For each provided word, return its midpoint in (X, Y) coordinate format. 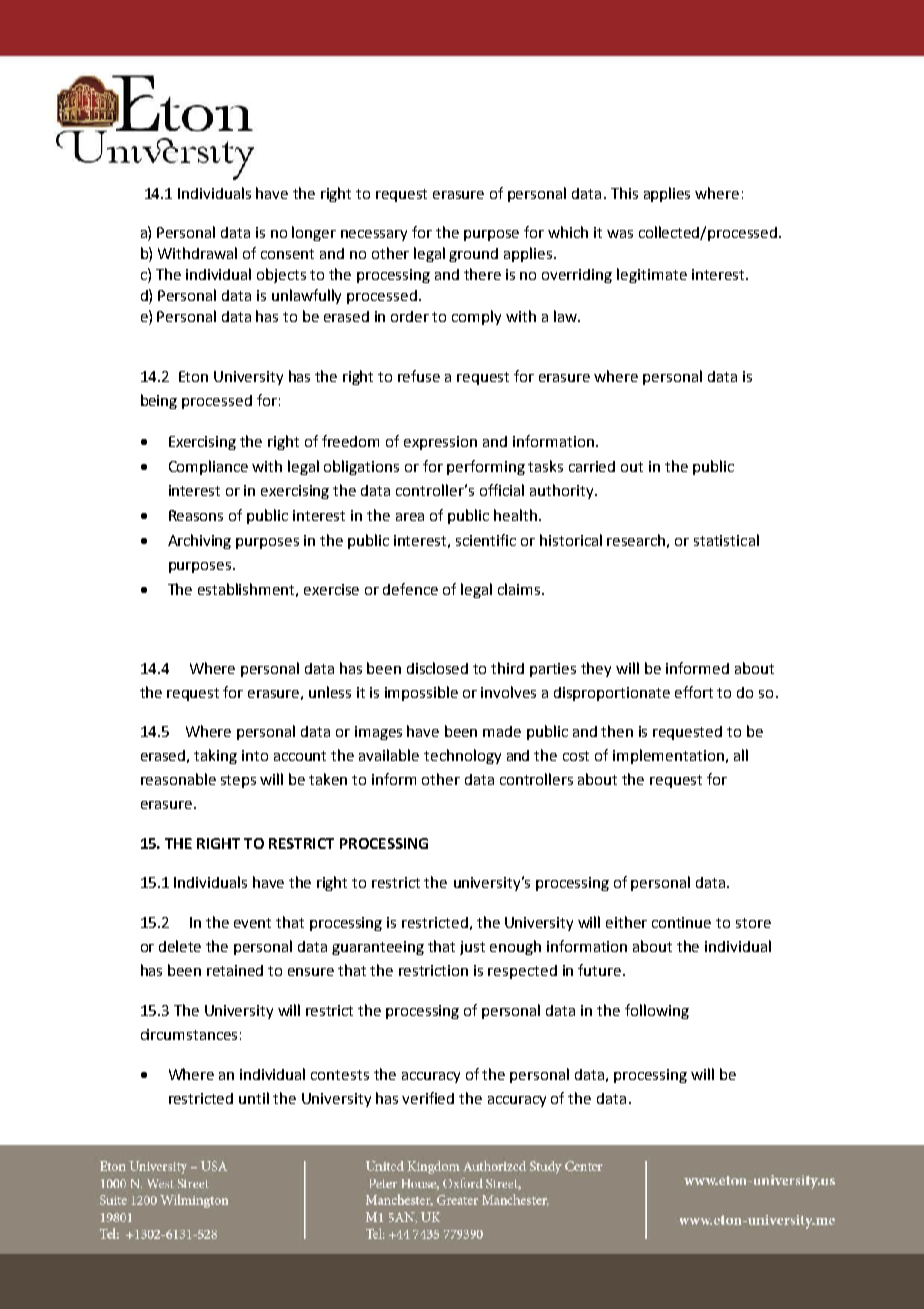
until (254, 1098)
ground (473, 255)
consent (287, 254)
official (502, 490)
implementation (668, 756)
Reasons (196, 515)
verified (428, 1098)
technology (462, 756)
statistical (726, 540)
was (620, 234)
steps (238, 781)
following (657, 1011)
